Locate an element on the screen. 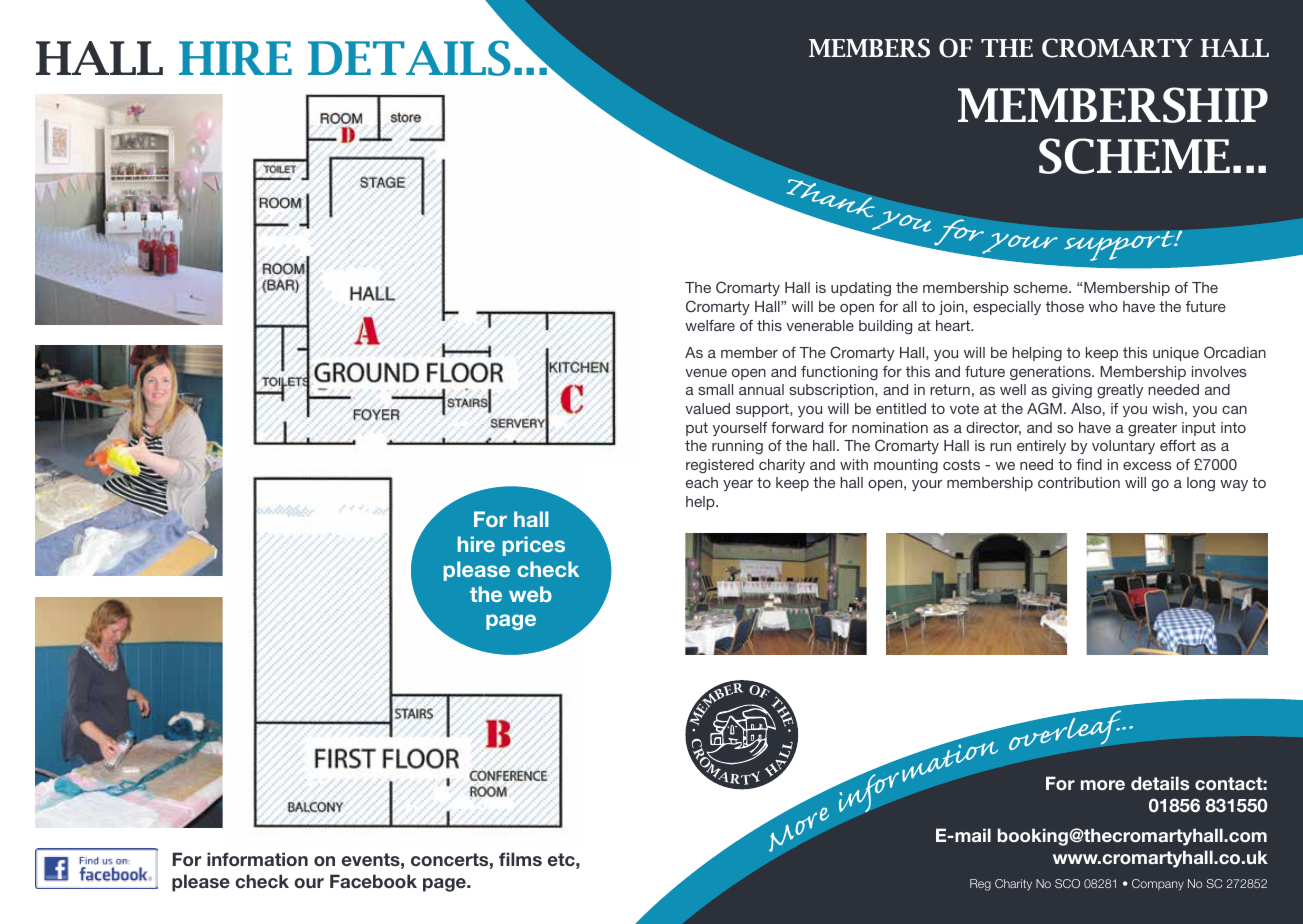 The width and height of the screenshot is (1303, 924). long is located at coordinates (1201, 484).
